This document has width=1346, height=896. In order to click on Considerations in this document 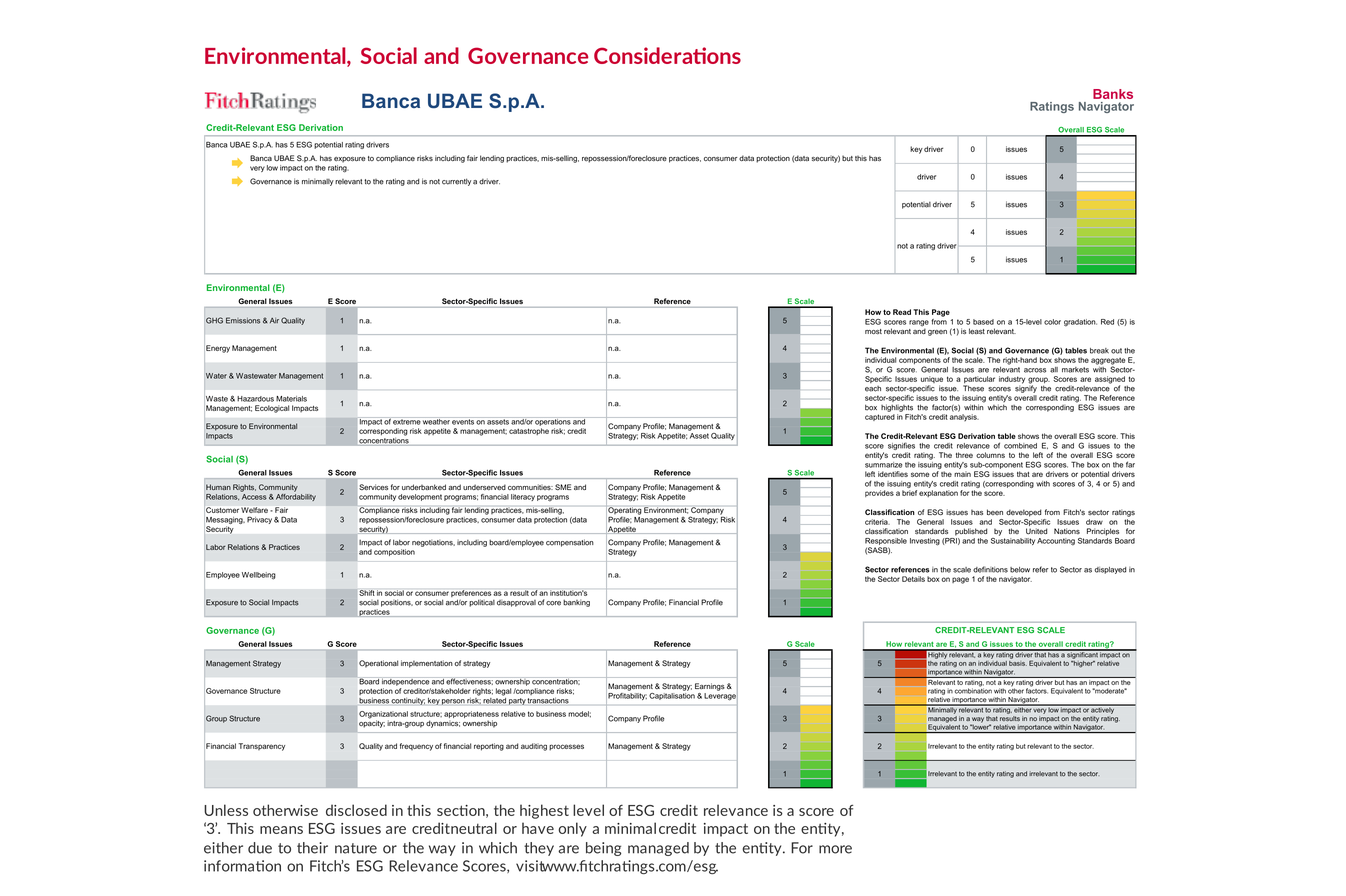, I will do `click(667, 55)`.
